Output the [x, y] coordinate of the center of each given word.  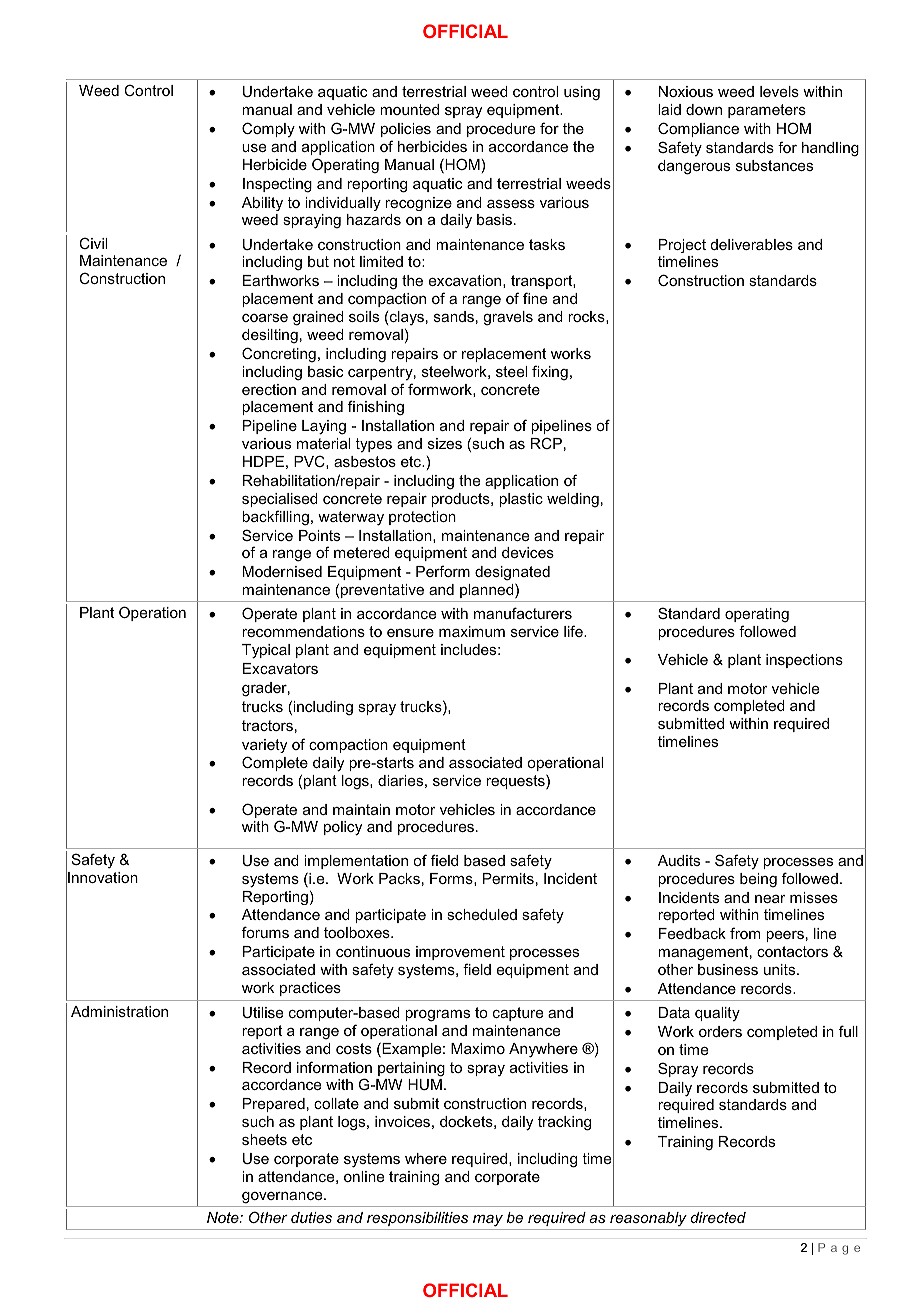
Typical [266, 651]
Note [224, 1217]
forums [265, 932]
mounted [409, 109]
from [745, 933]
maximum [472, 631]
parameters [767, 111]
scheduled [482, 914]
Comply [268, 129]
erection [269, 389]
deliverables [752, 244]
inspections [804, 661]
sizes [445, 443]
